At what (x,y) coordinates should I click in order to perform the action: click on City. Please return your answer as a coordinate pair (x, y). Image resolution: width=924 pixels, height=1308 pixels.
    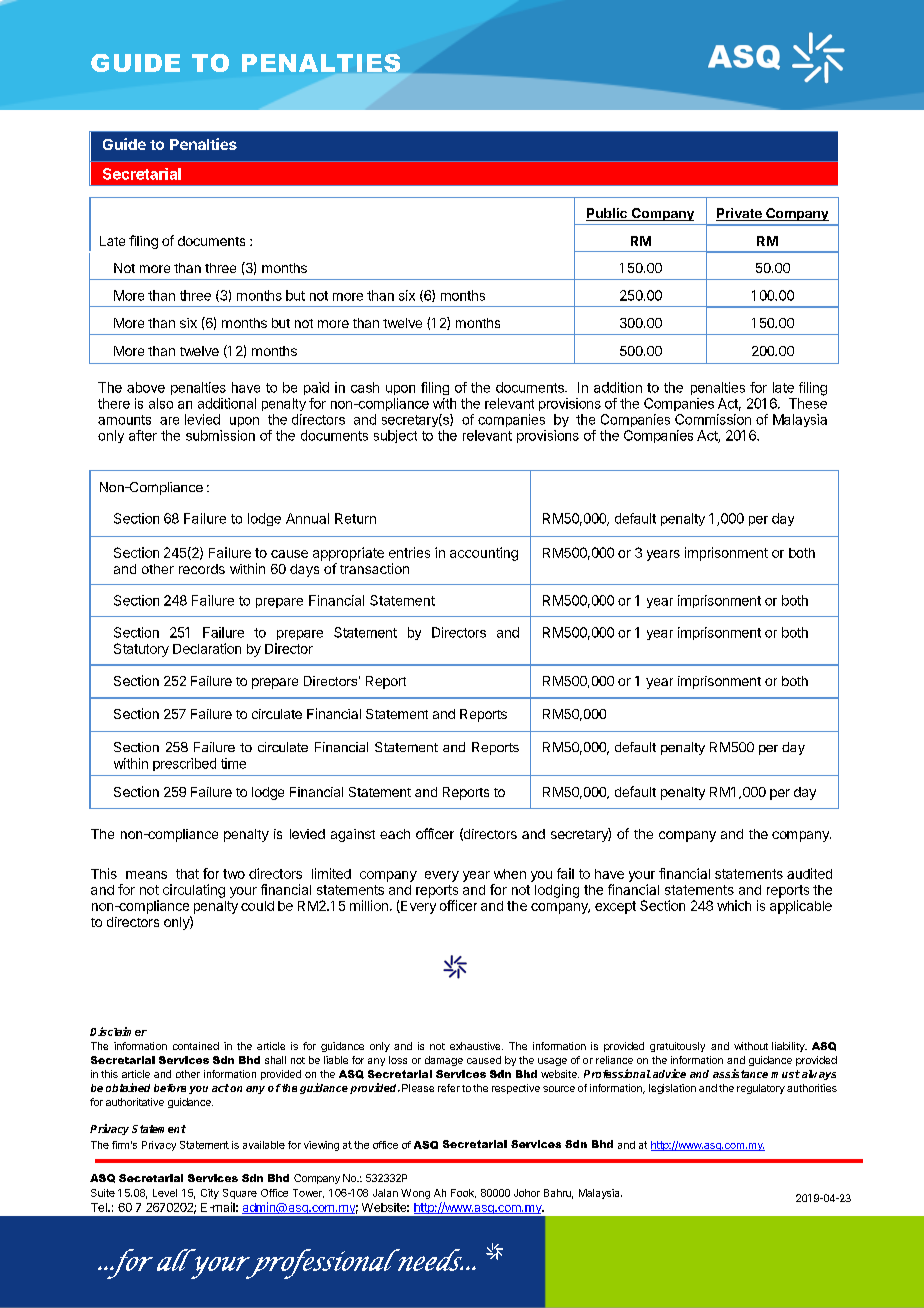
    Looking at the image, I should click on (210, 1194).
